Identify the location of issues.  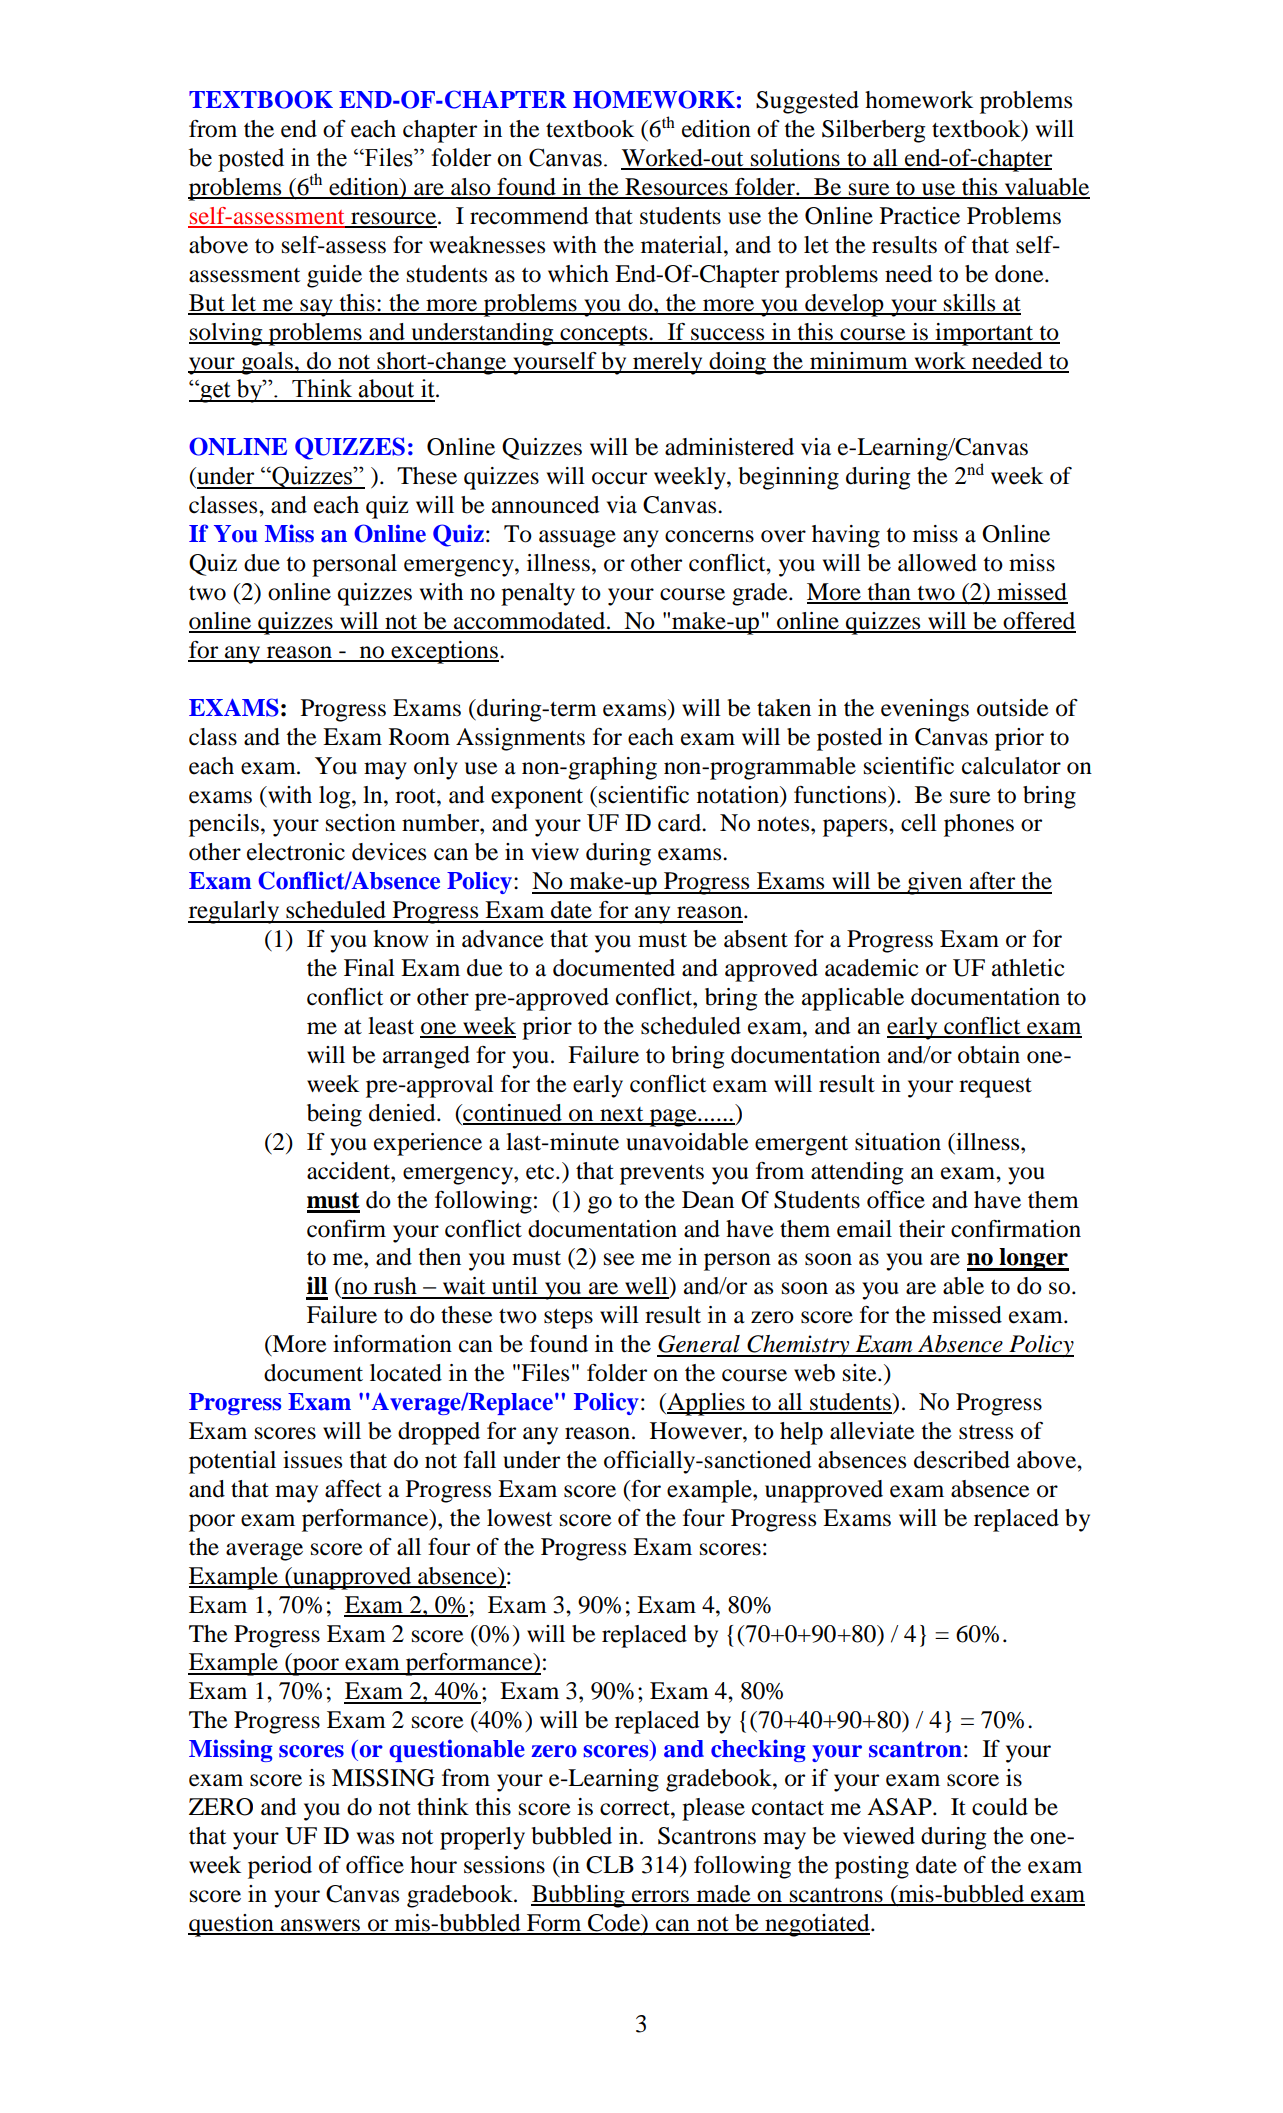
(312, 1460).
